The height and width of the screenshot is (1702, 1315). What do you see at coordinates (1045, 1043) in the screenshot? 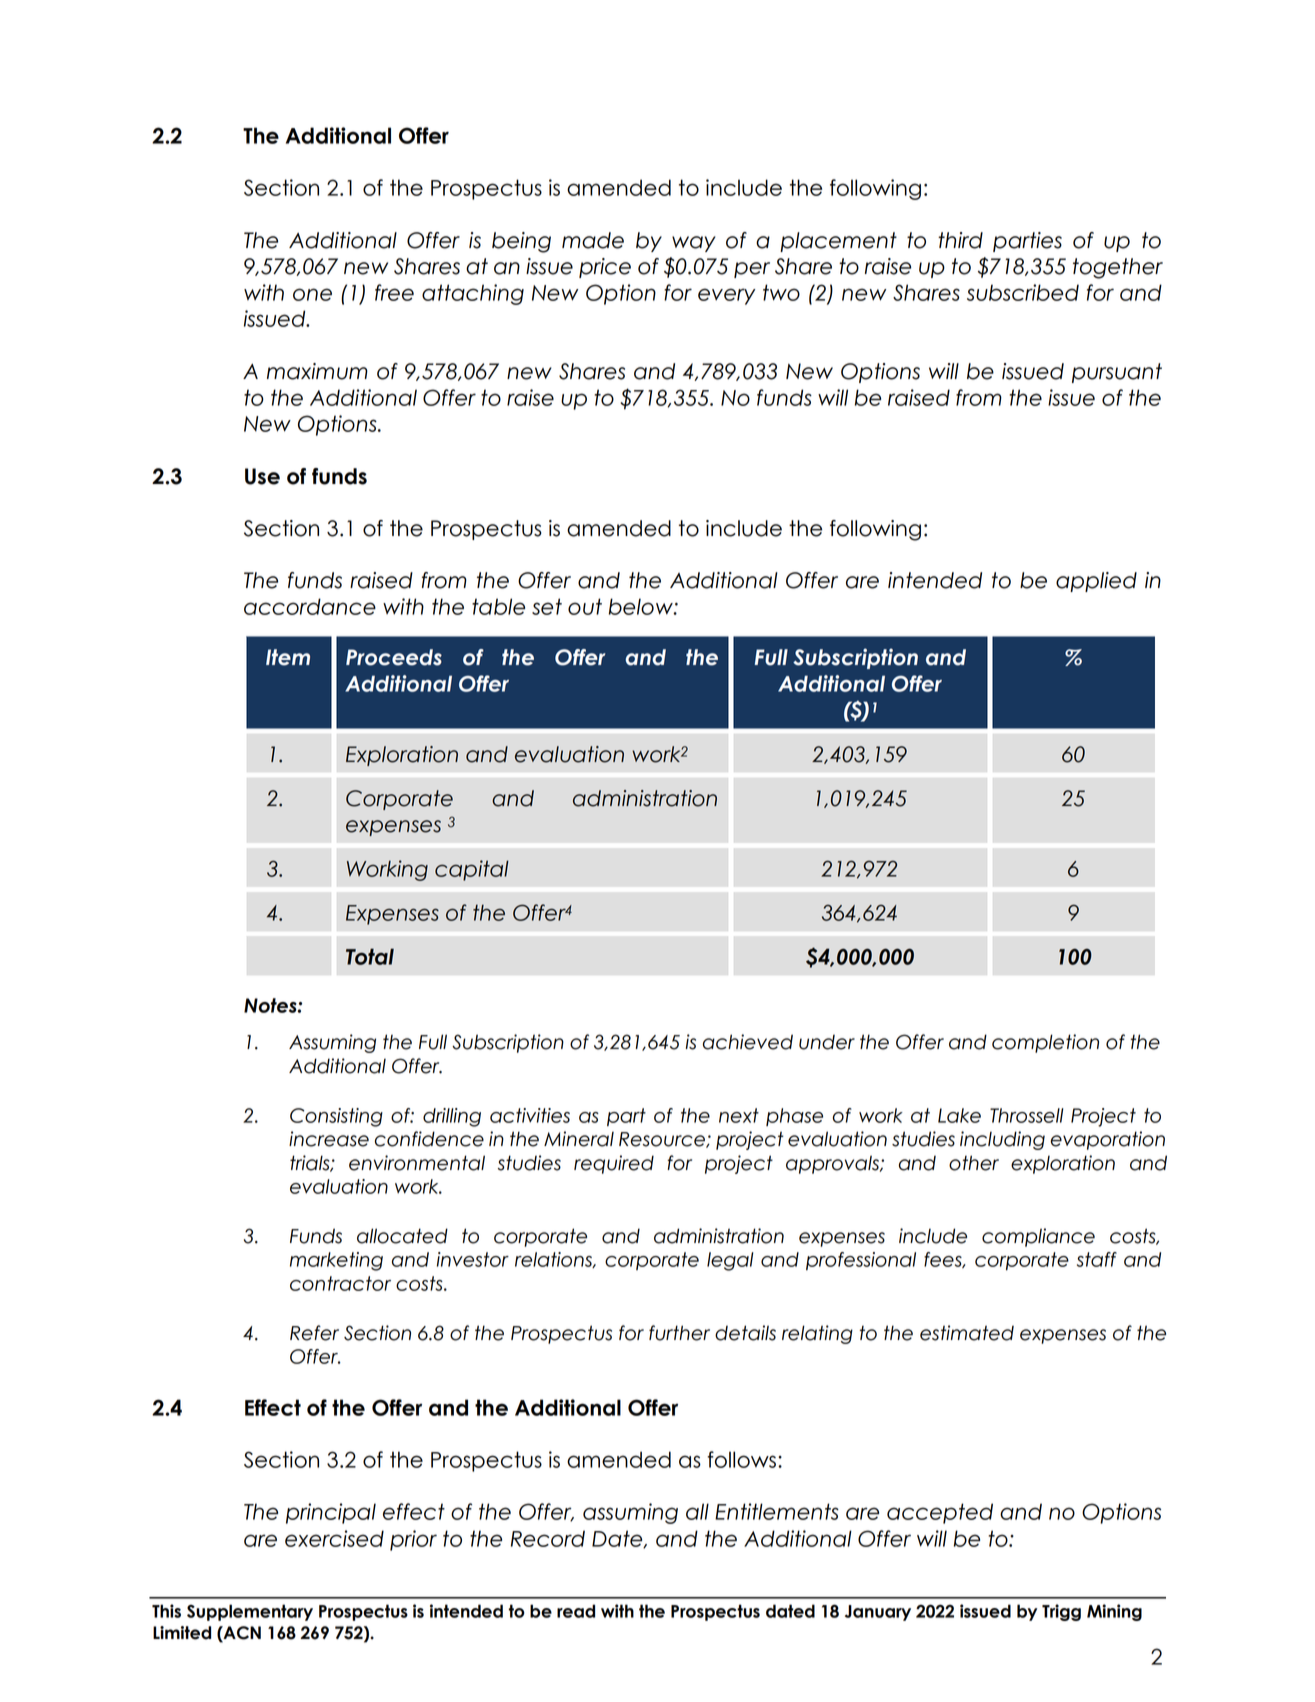
I see `completion` at bounding box center [1045, 1043].
